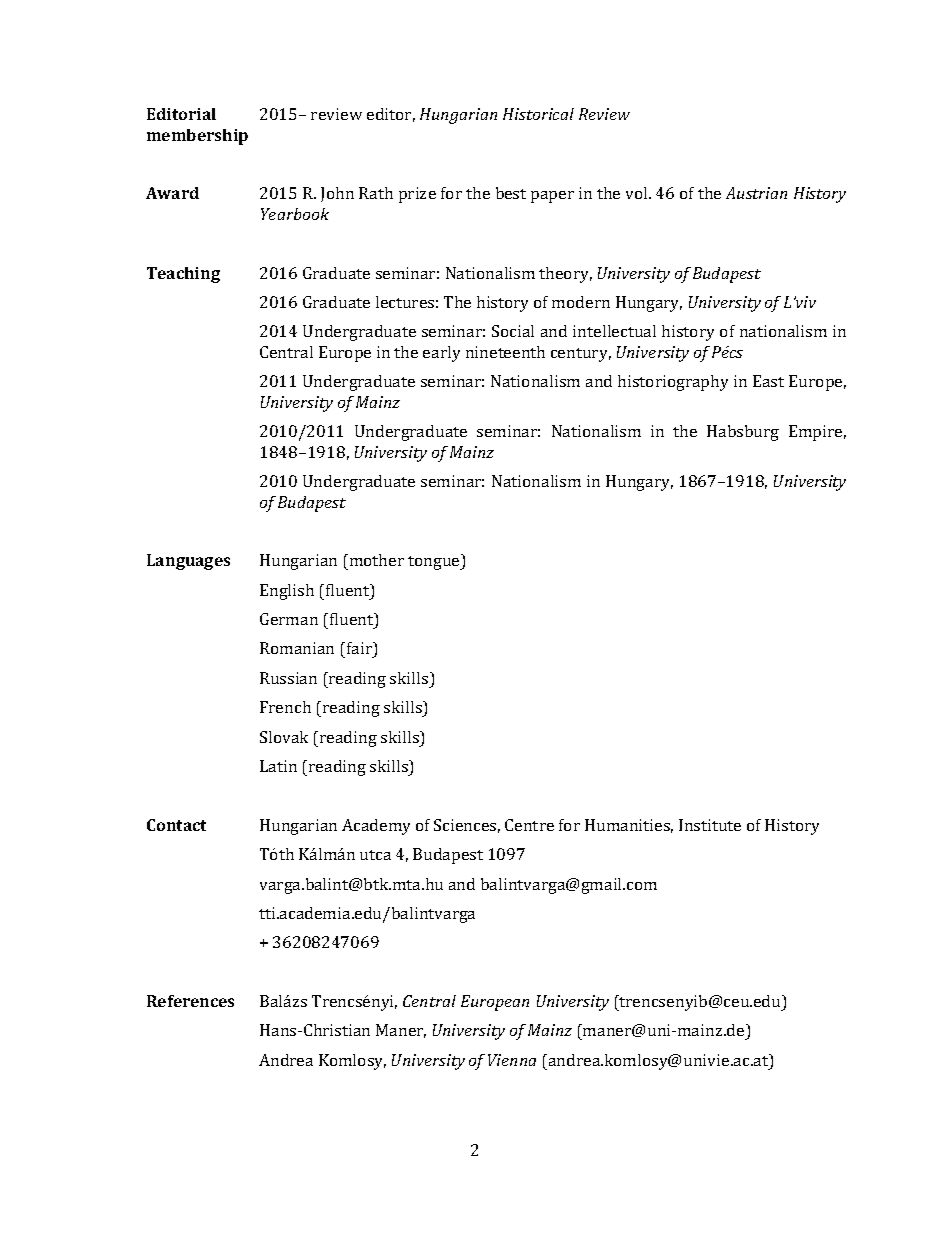 This screenshot has height=1233, width=952. Describe the element at coordinates (673, 383) in the screenshot. I see `historiography` at that location.
